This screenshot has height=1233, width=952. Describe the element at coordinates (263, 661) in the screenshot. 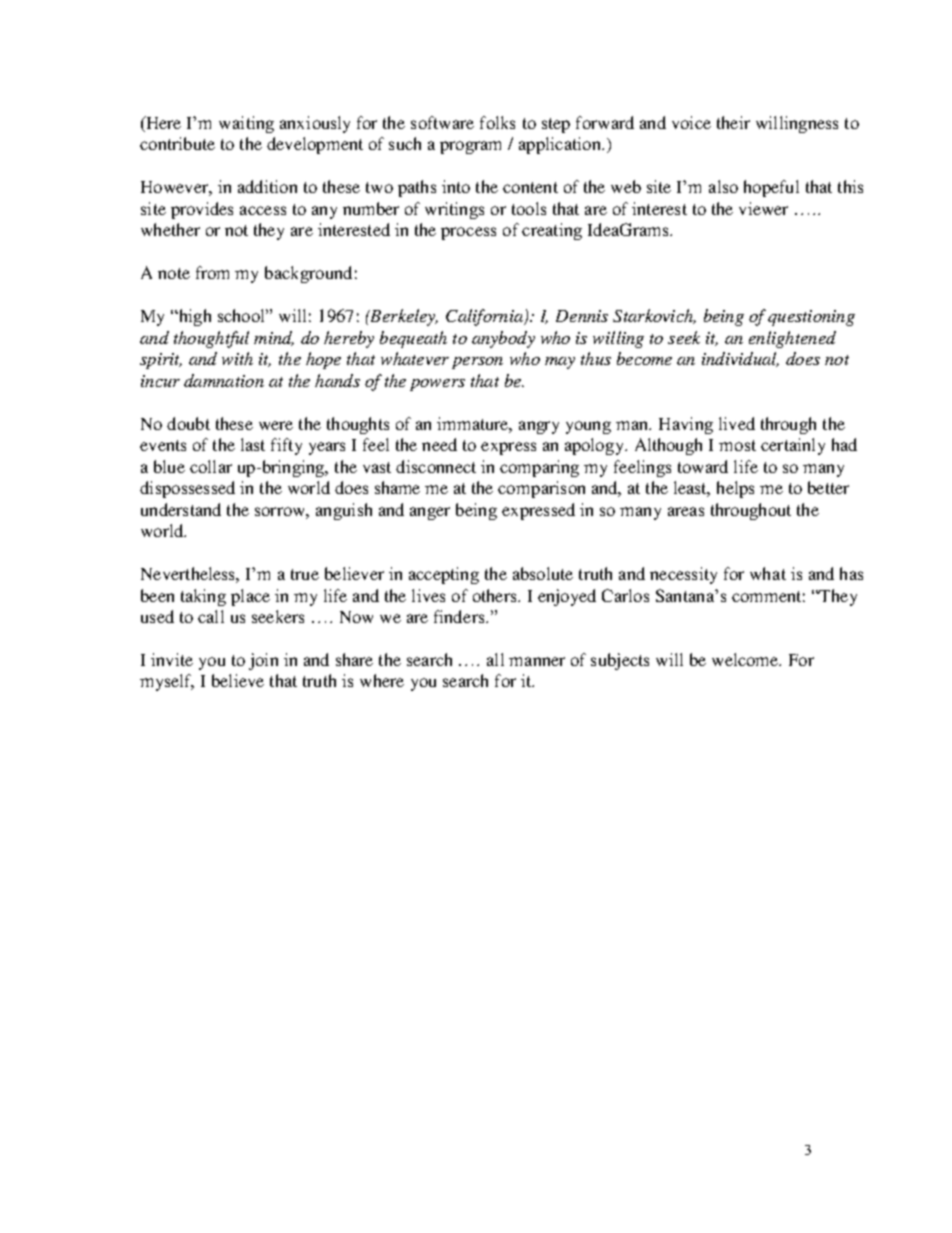

I see `join` at that location.
